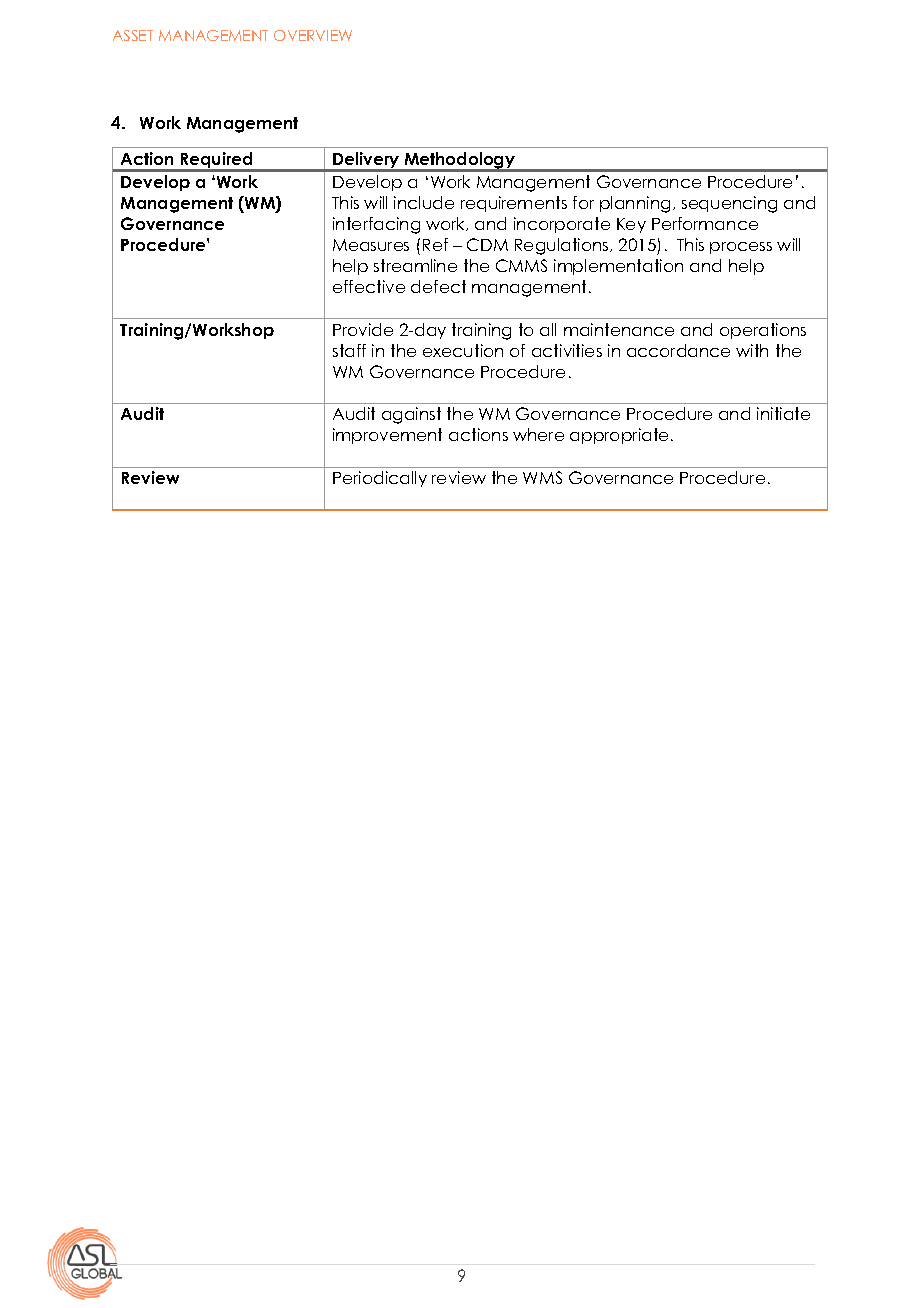 The width and height of the page is (924, 1308). Describe the element at coordinates (729, 204) in the page. I see `sequencing` at that location.
